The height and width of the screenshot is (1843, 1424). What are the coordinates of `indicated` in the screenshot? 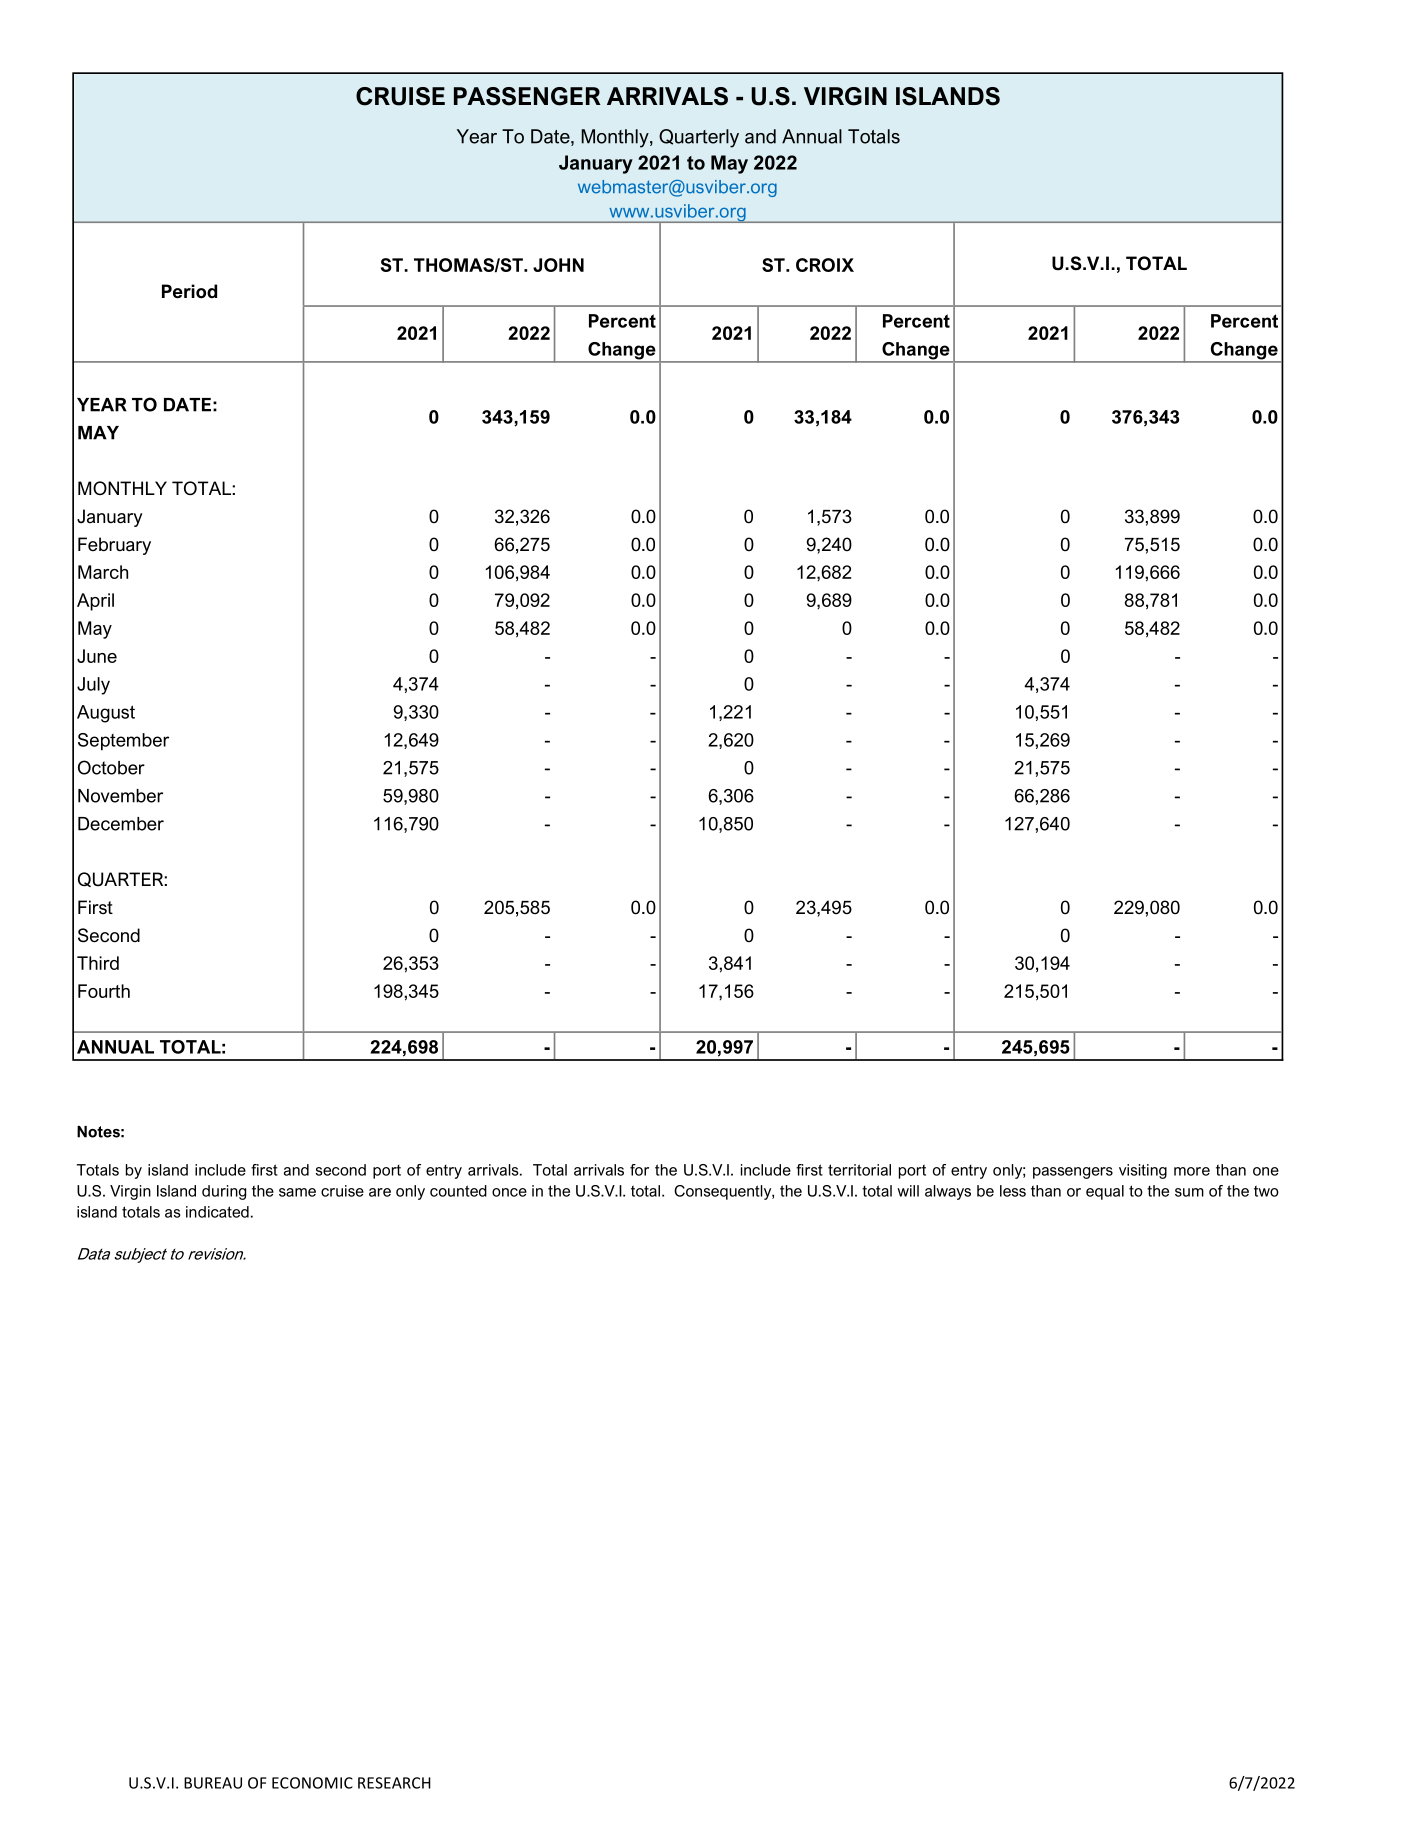 It's located at (217, 1212).
